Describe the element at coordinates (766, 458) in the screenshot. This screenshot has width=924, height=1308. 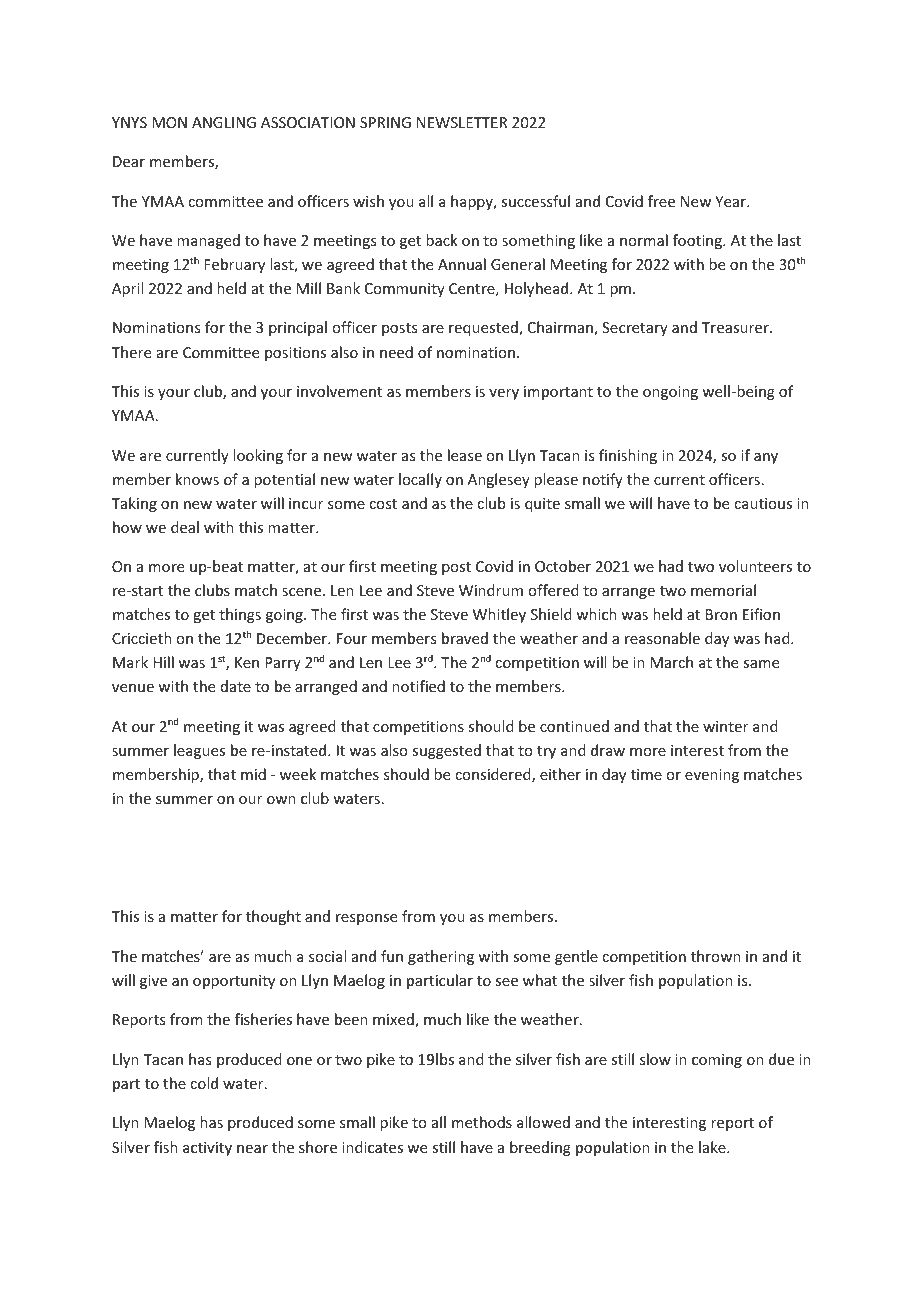
I see `any` at that location.
